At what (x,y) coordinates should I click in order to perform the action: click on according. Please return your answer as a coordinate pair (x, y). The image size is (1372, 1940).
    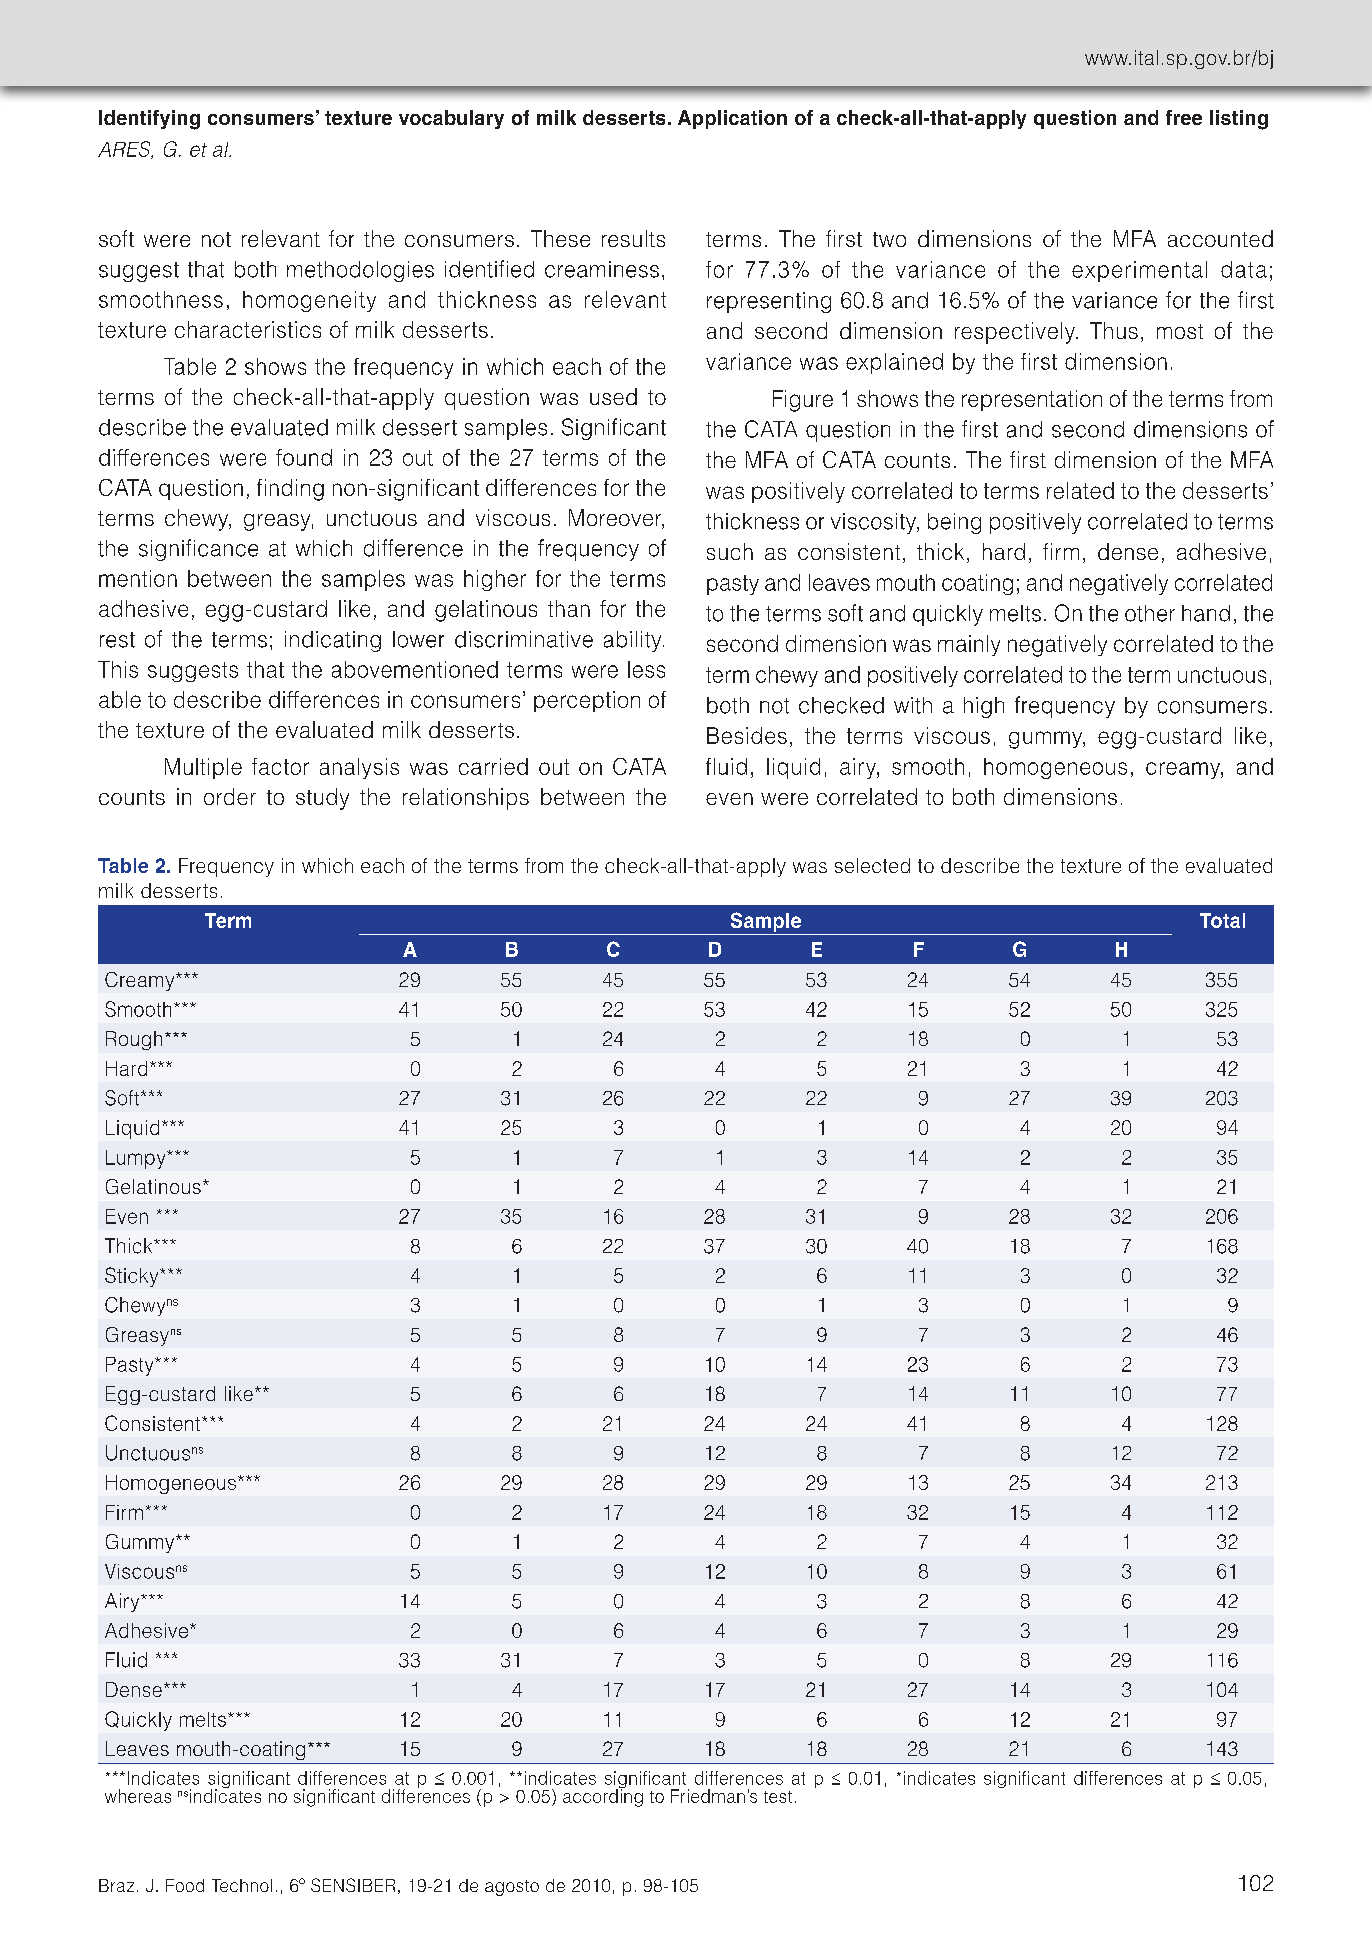
    Looking at the image, I should click on (603, 1797).
